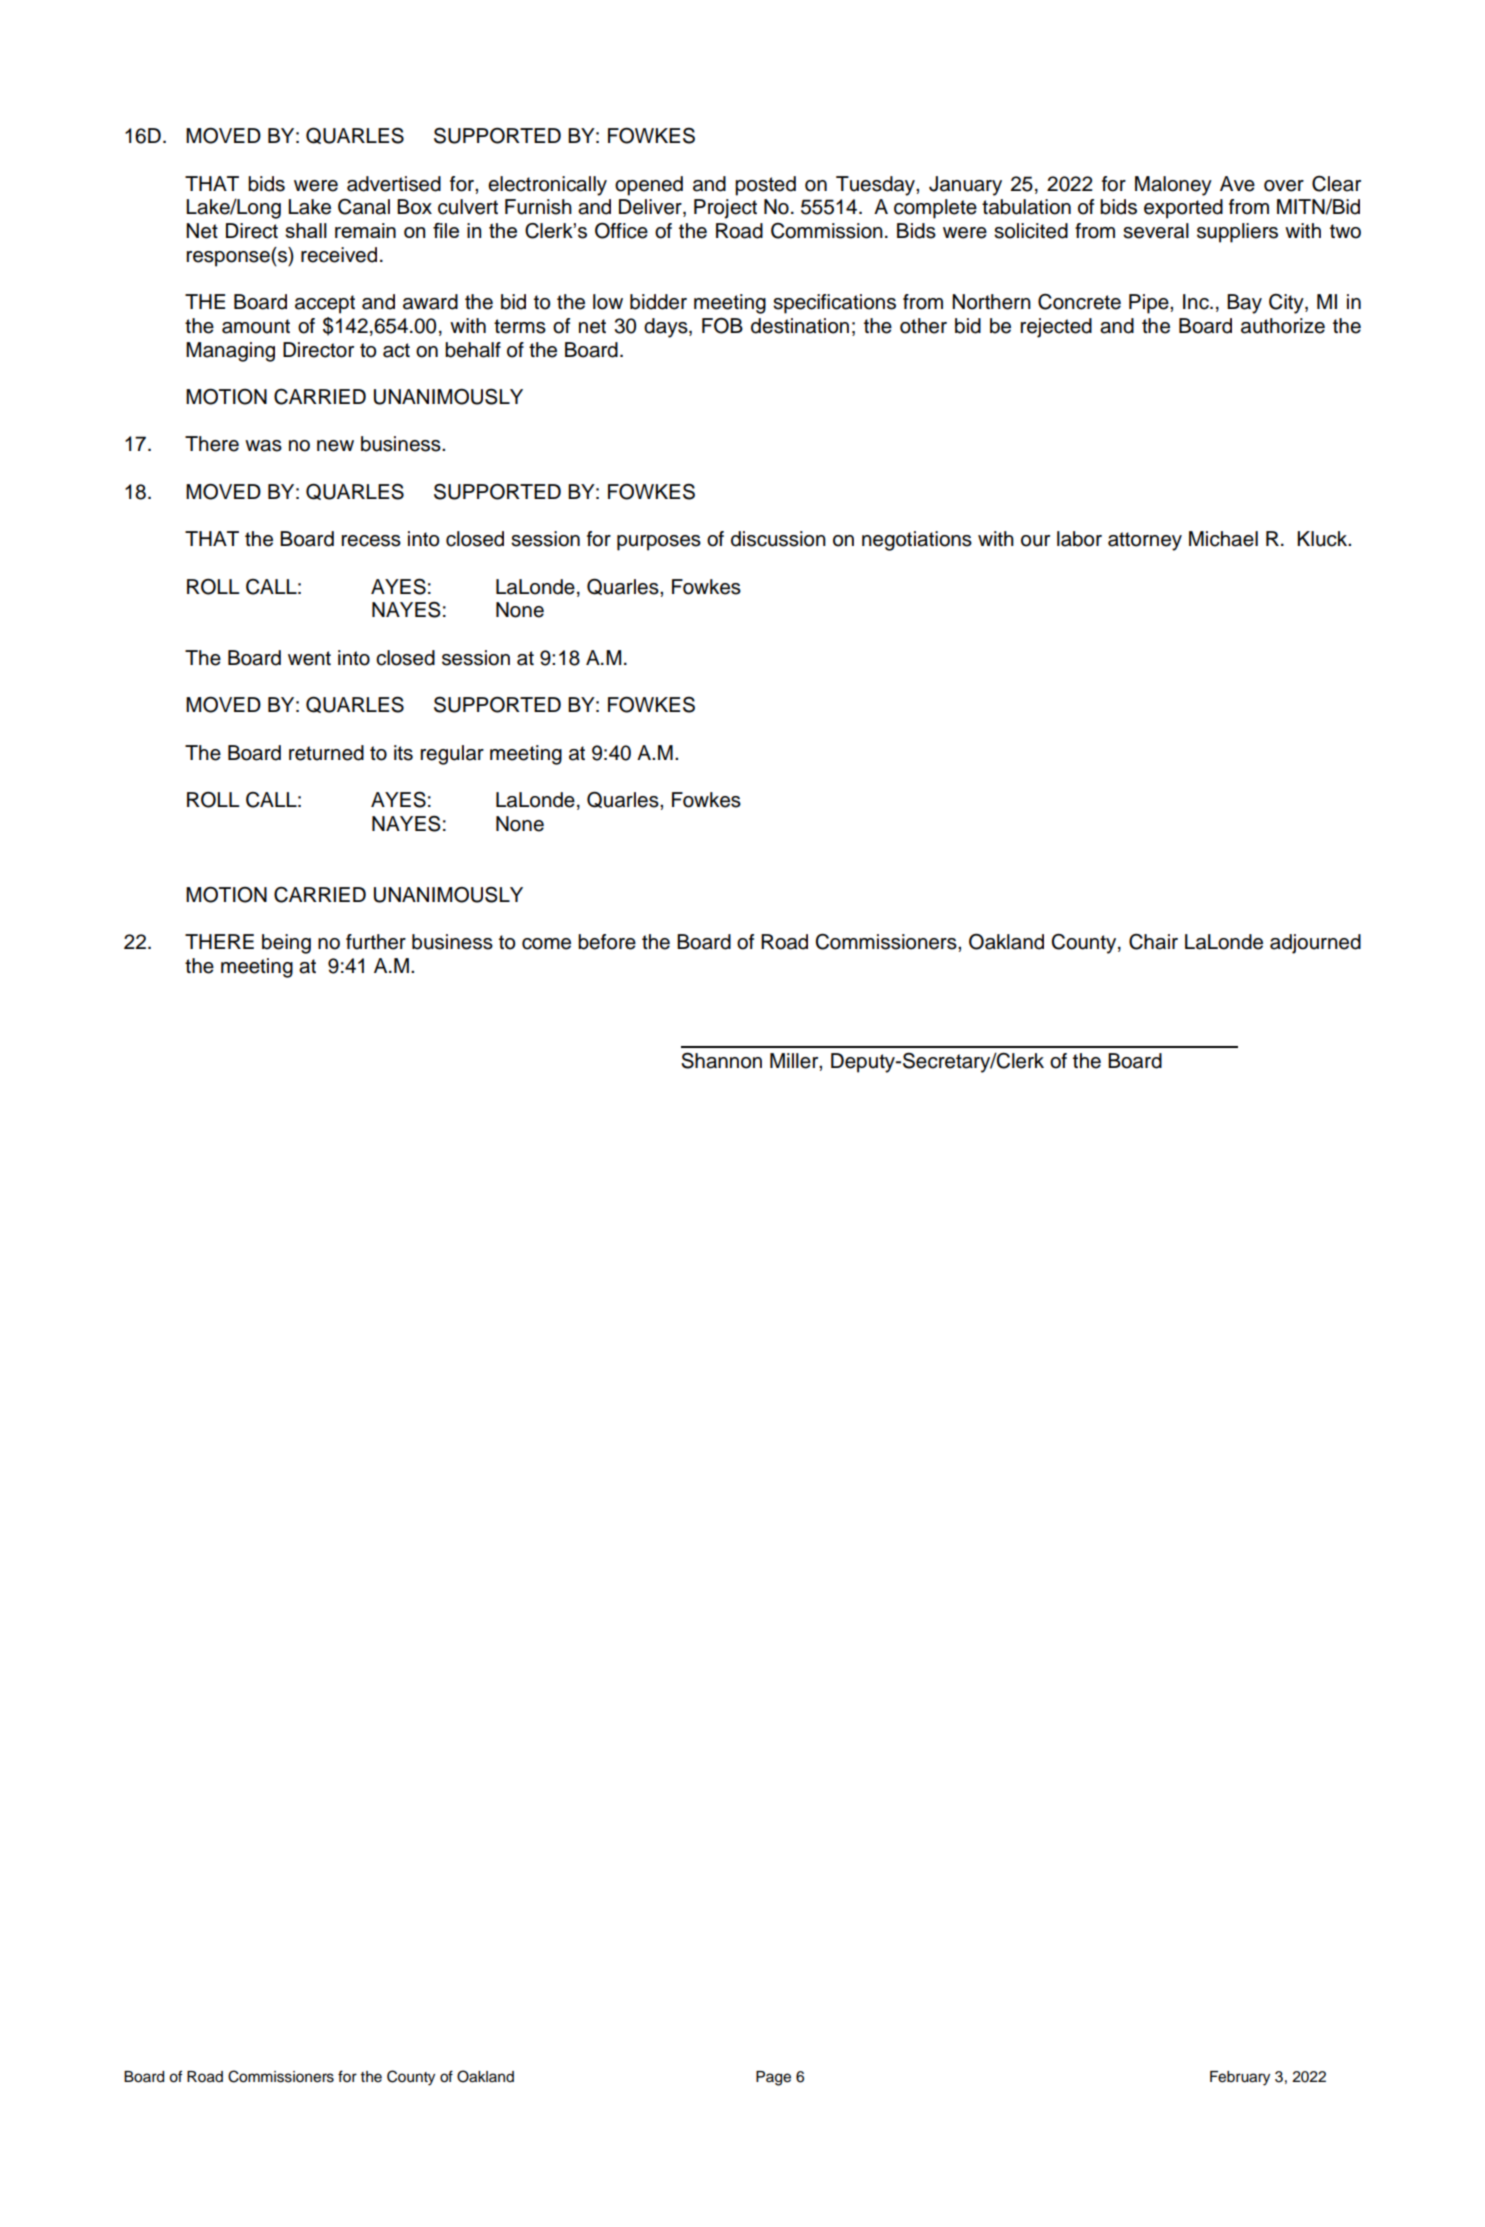 Image resolution: width=1485 pixels, height=2227 pixels. What do you see at coordinates (721, 1060) in the screenshot?
I see `Shannon` at bounding box center [721, 1060].
